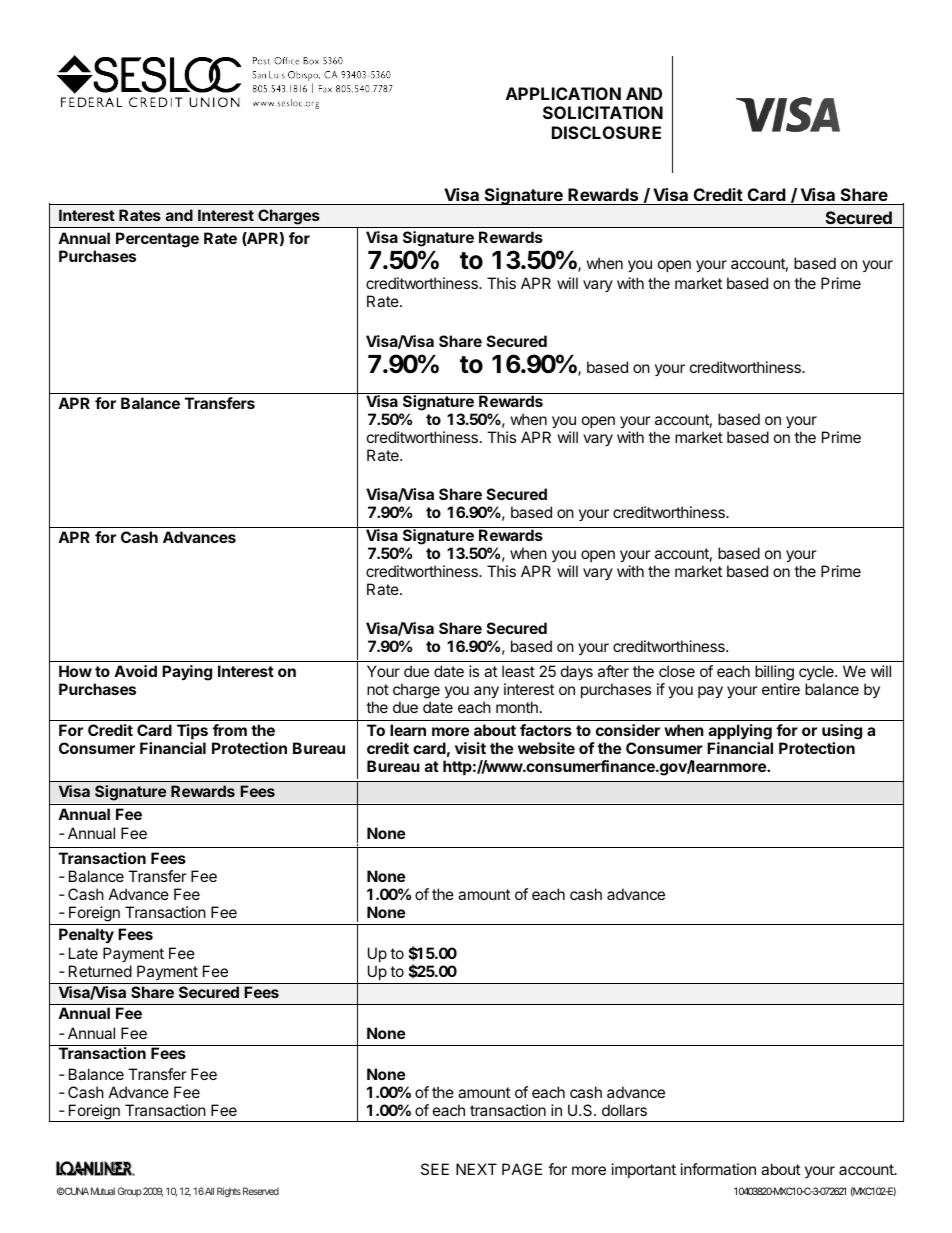  Describe the element at coordinates (157, 240) in the screenshot. I see `Percentage` at that location.
